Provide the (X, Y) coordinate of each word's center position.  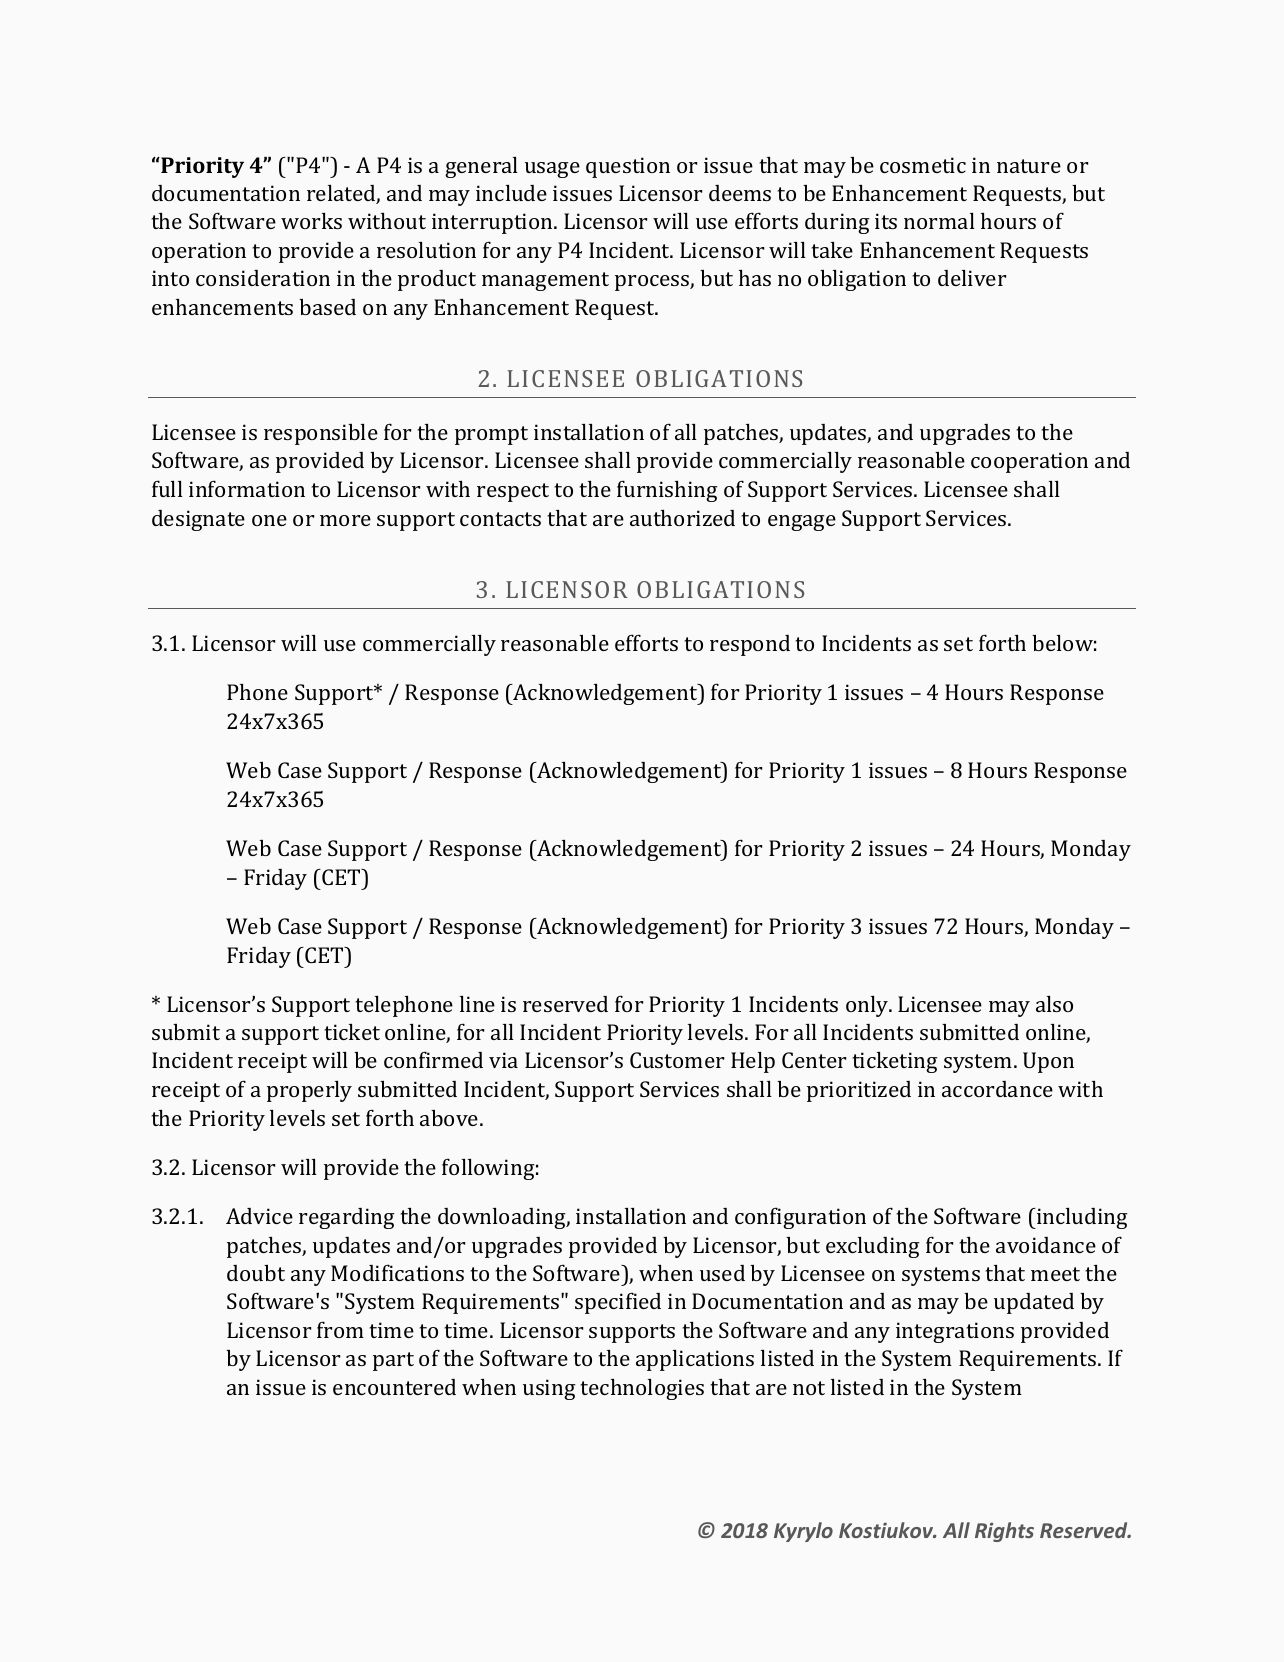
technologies (642, 1389)
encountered (394, 1387)
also (1054, 1004)
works (311, 221)
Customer (677, 1060)
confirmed (433, 1059)
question (628, 167)
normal (939, 221)
